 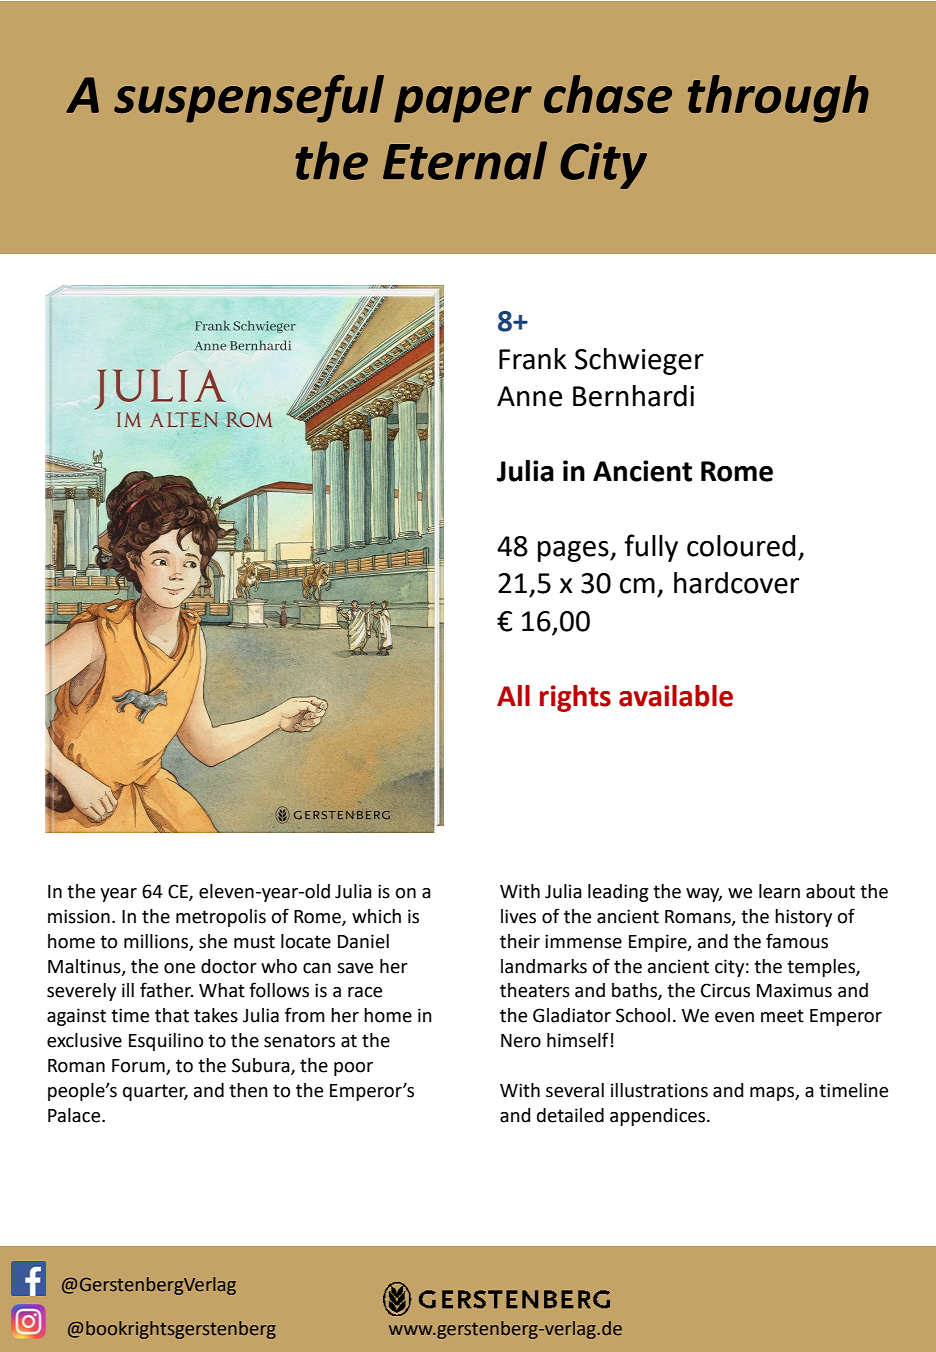 I want to click on suspenseful, so click(x=249, y=98).
